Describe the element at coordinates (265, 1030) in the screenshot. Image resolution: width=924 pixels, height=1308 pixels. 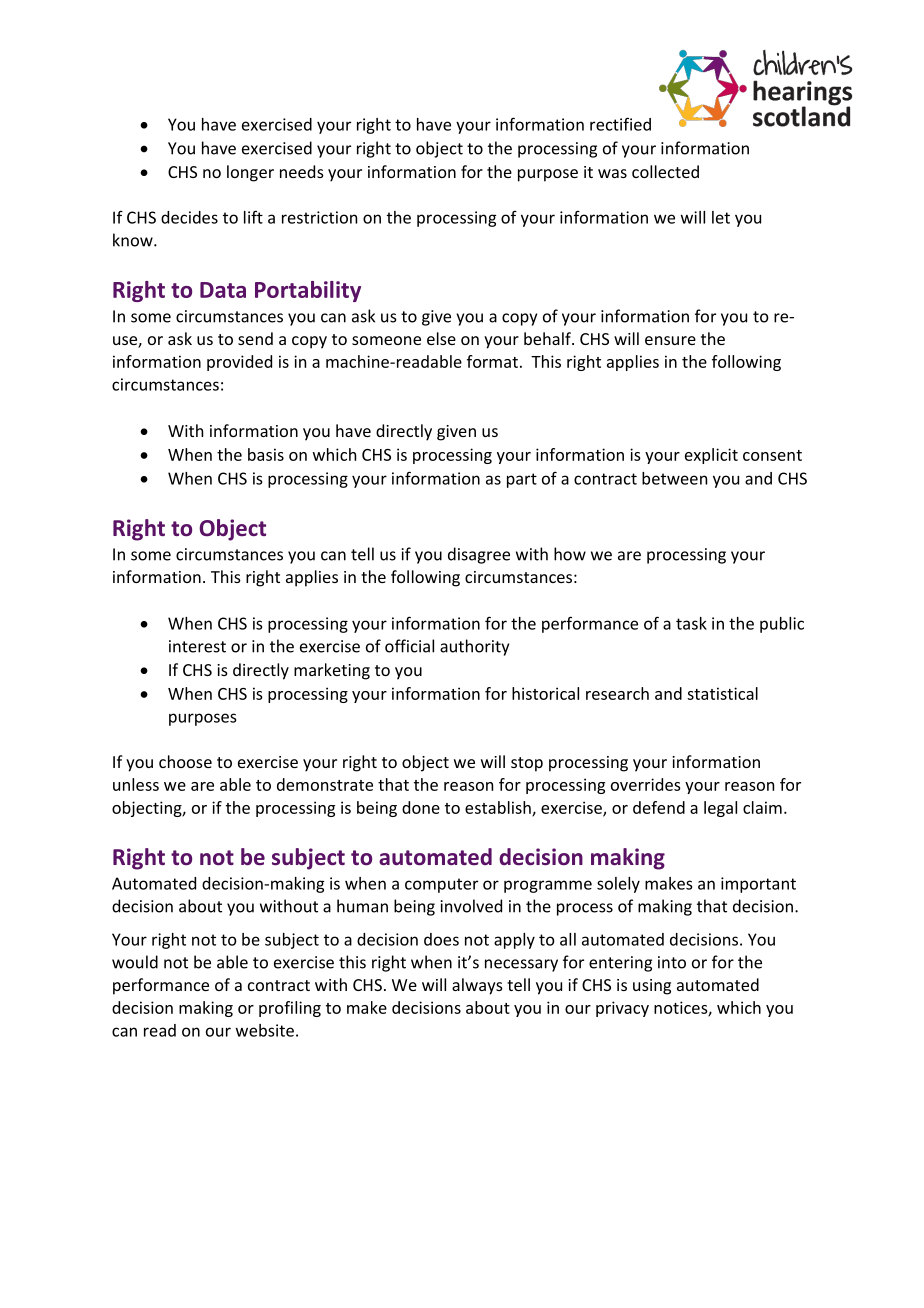
I see `website` at that location.
